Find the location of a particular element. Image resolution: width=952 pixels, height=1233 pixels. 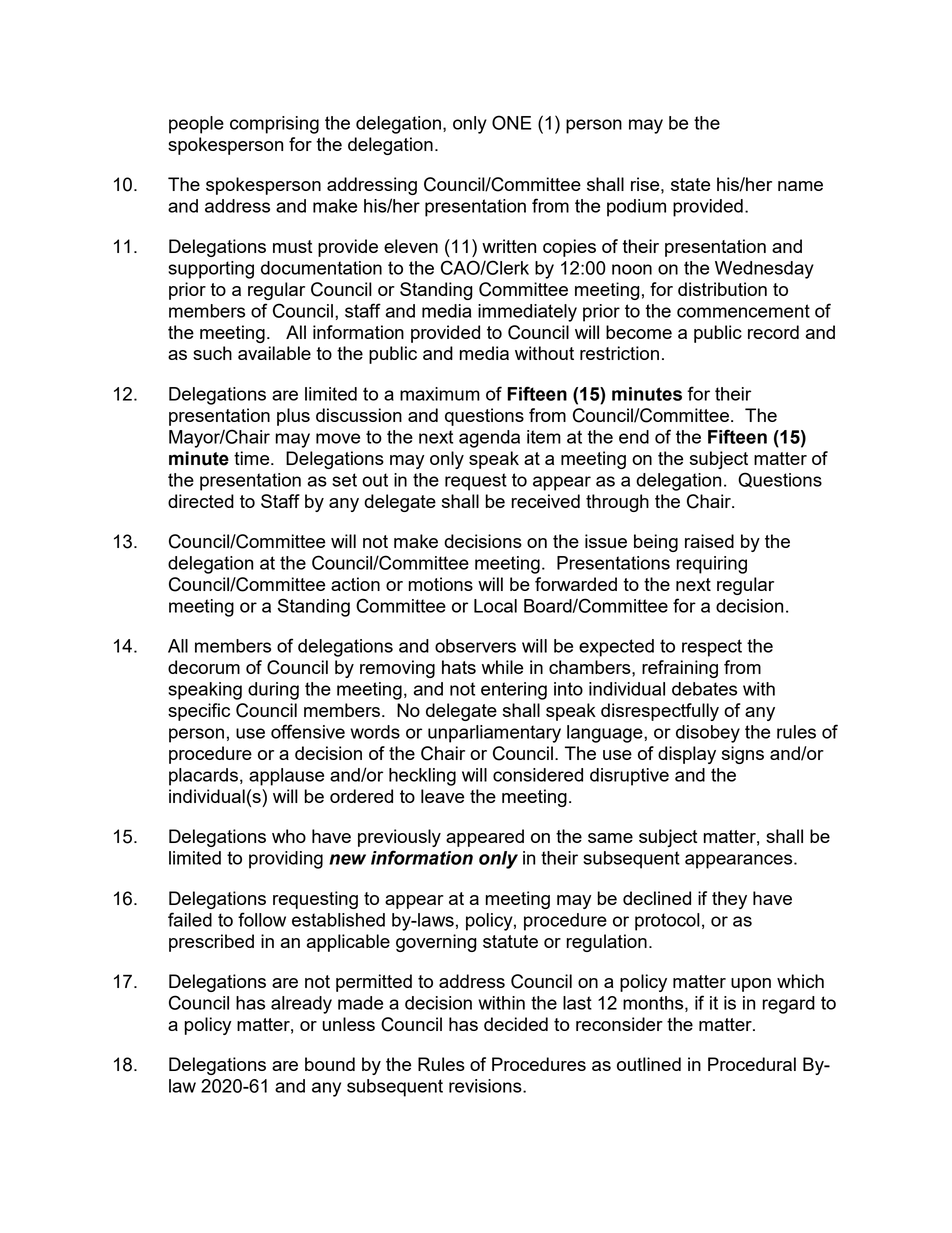

bound is located at coordinates (330, 1064).
